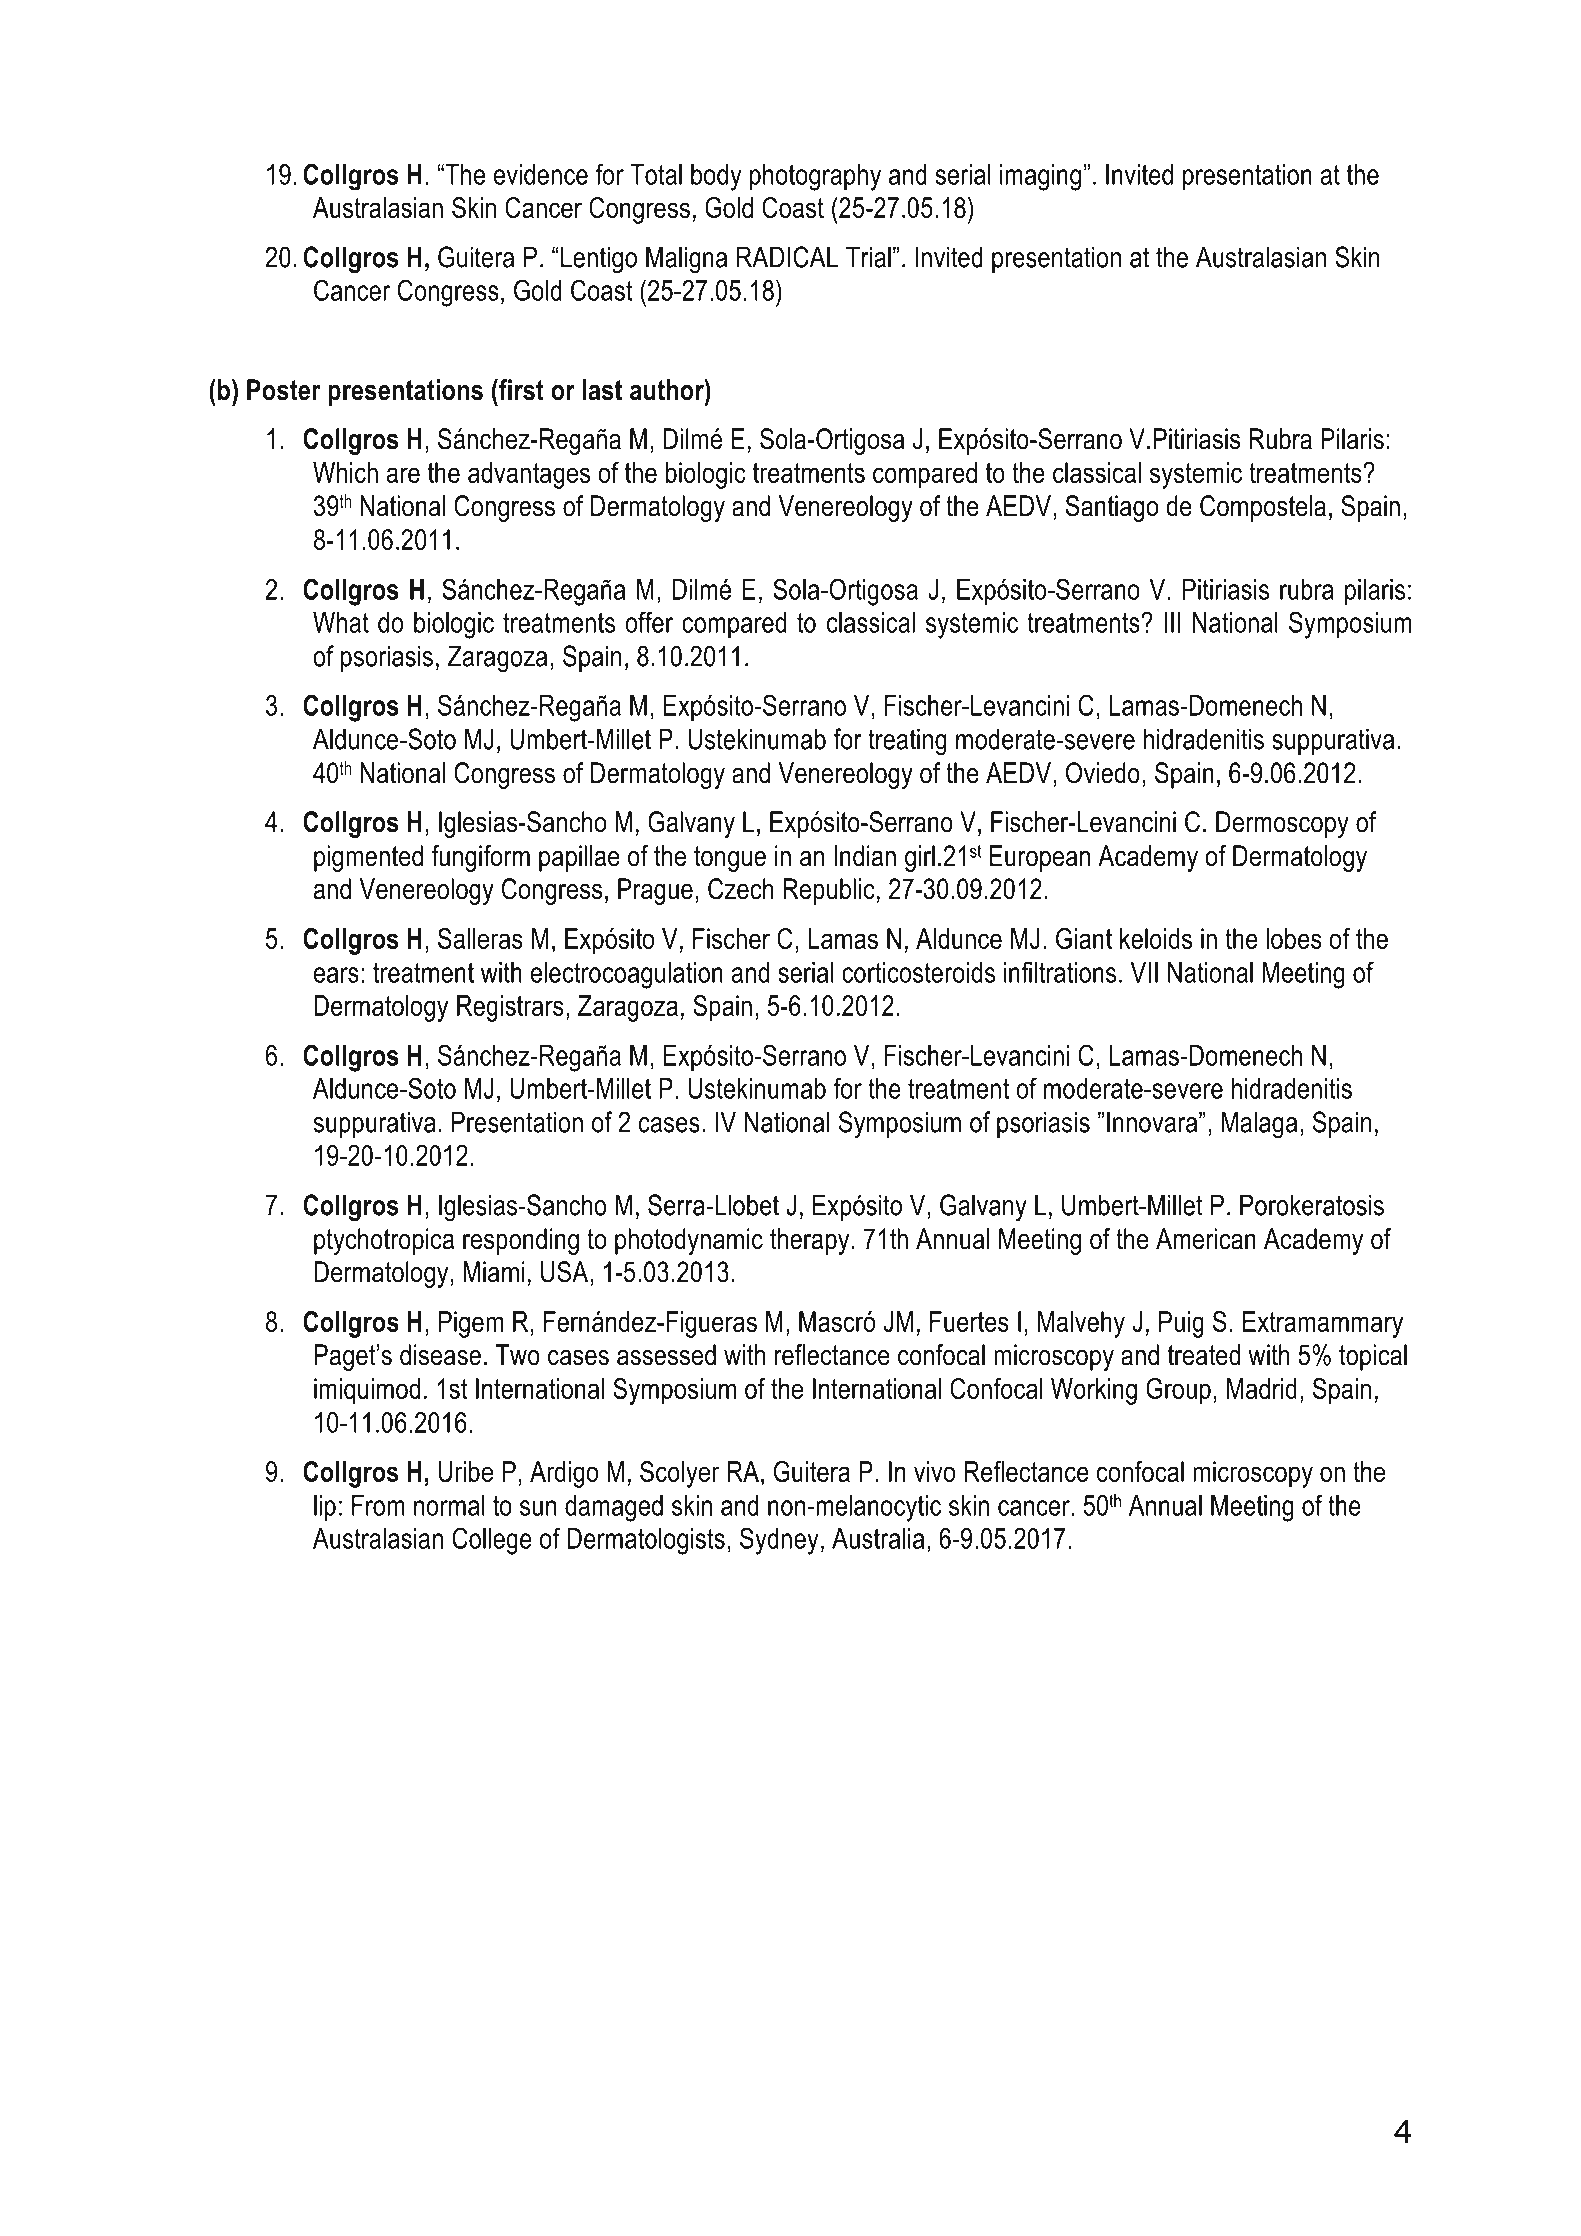 The image size is (1581, 2236). What do you see at coordinates (815, 177) in the screenshot?
I see `photography` at bounding box center [815, 177].
